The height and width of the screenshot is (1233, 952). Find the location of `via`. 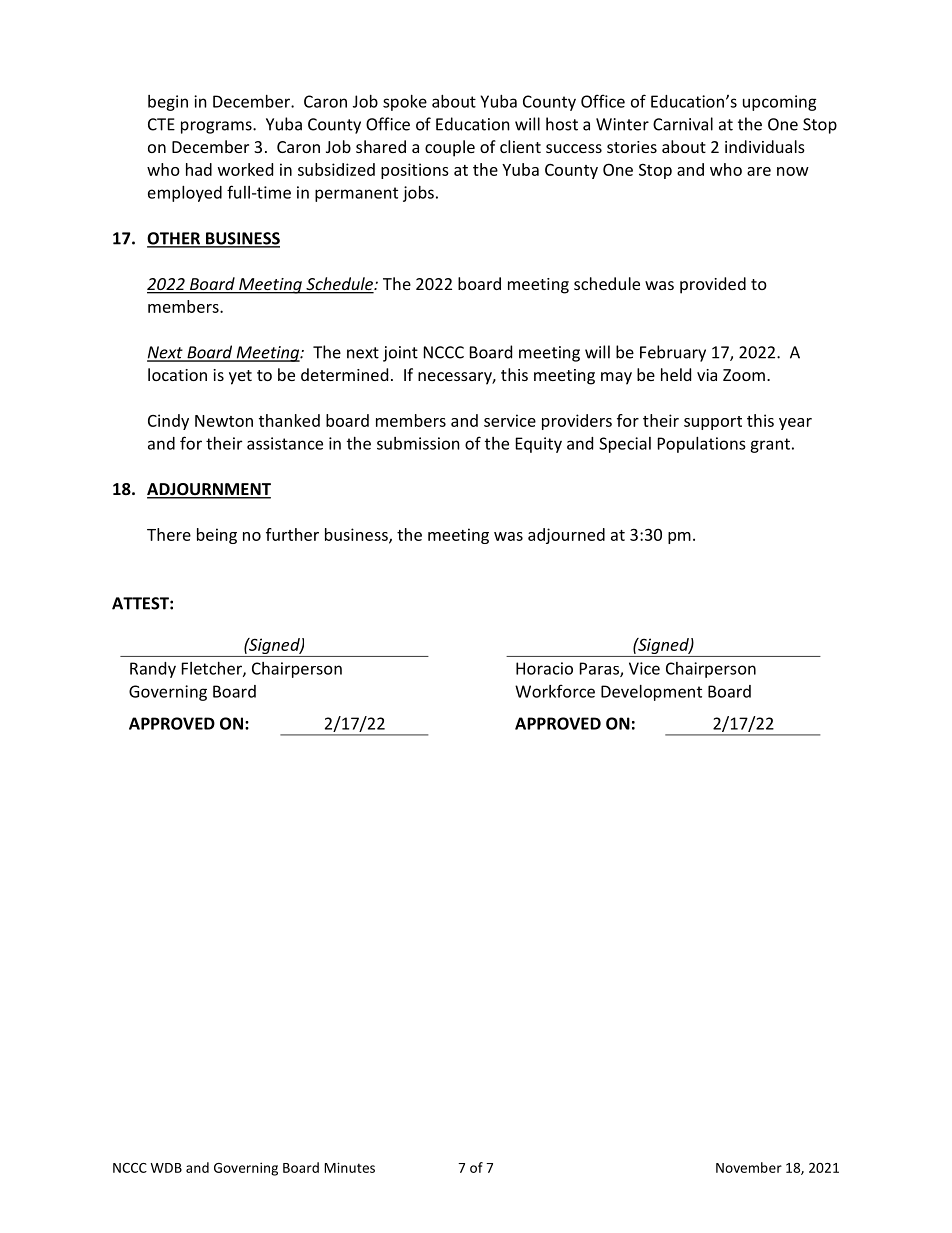

via is located at coordinates (707, 375).
